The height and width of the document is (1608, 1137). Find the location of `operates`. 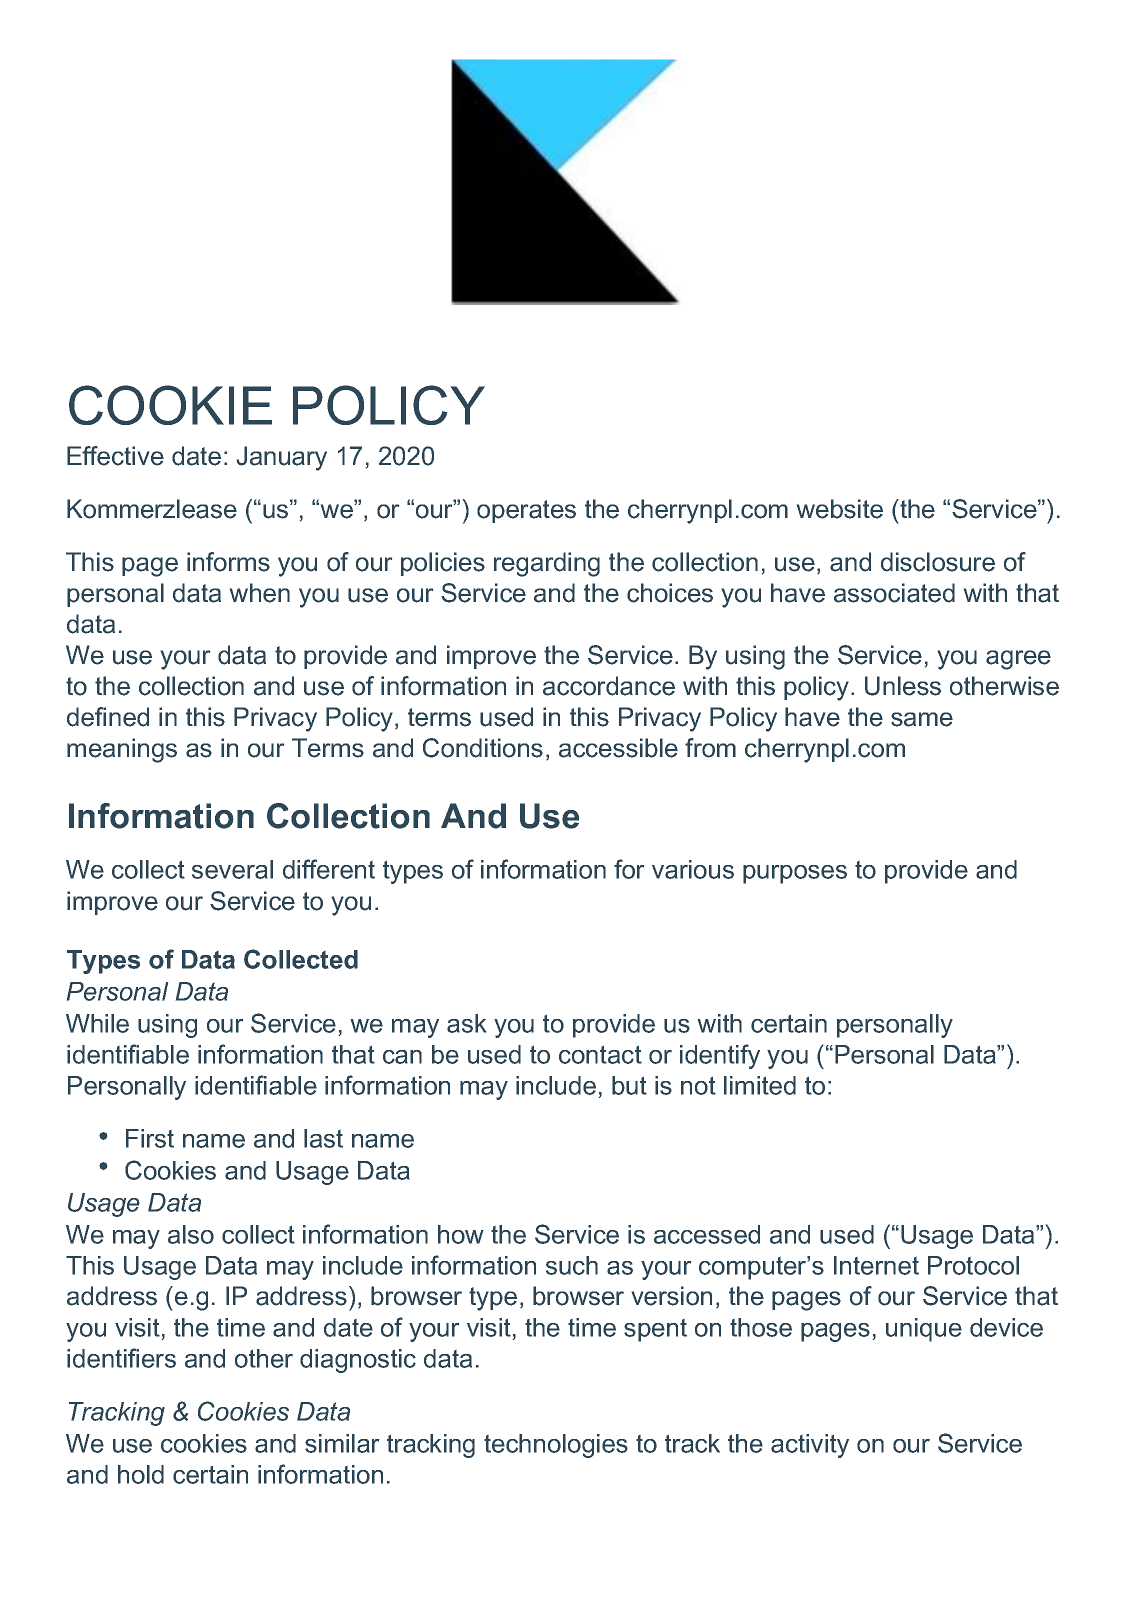

operates is located at coordinates (526, 511).
